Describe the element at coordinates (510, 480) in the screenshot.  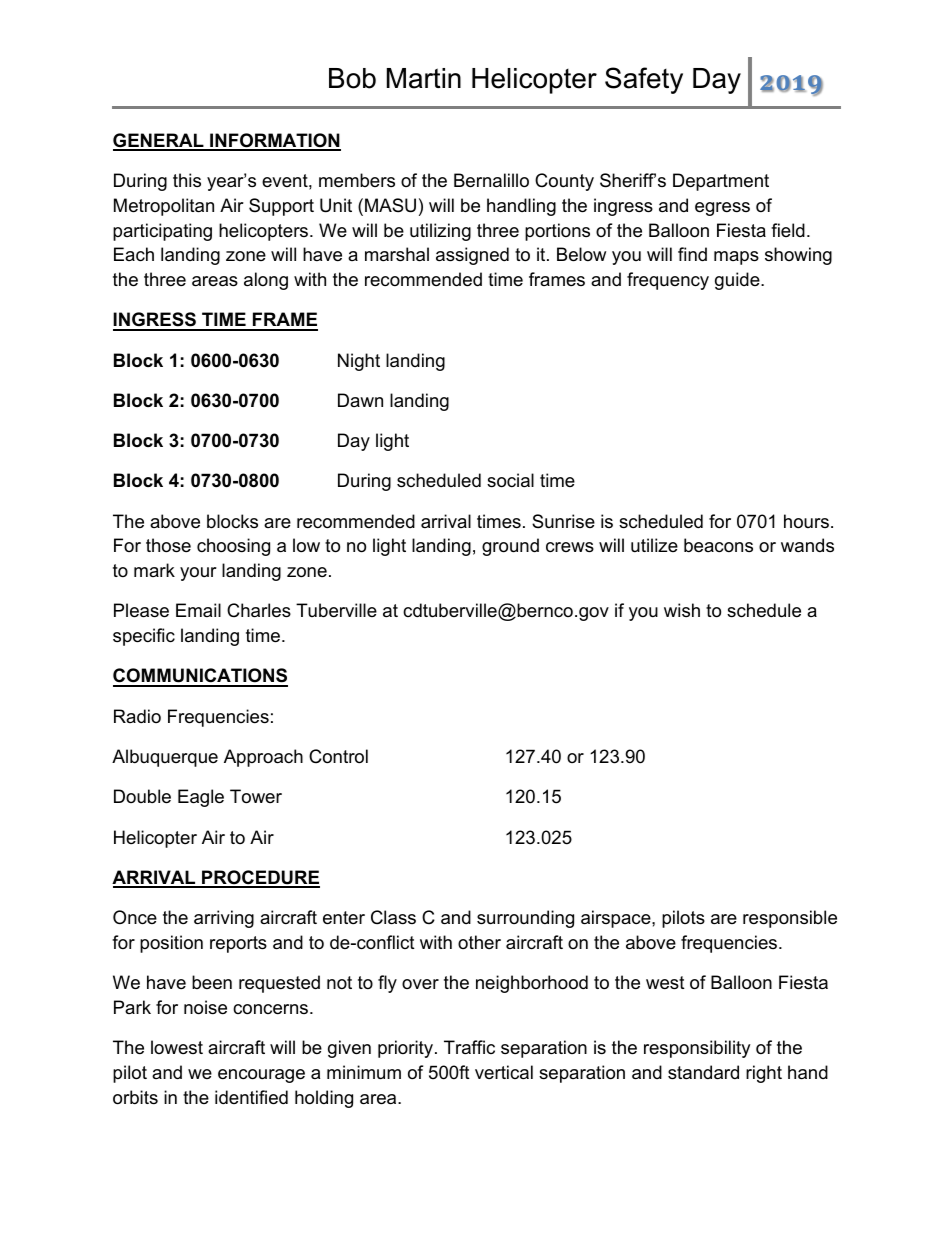
I see `social` at that location.
